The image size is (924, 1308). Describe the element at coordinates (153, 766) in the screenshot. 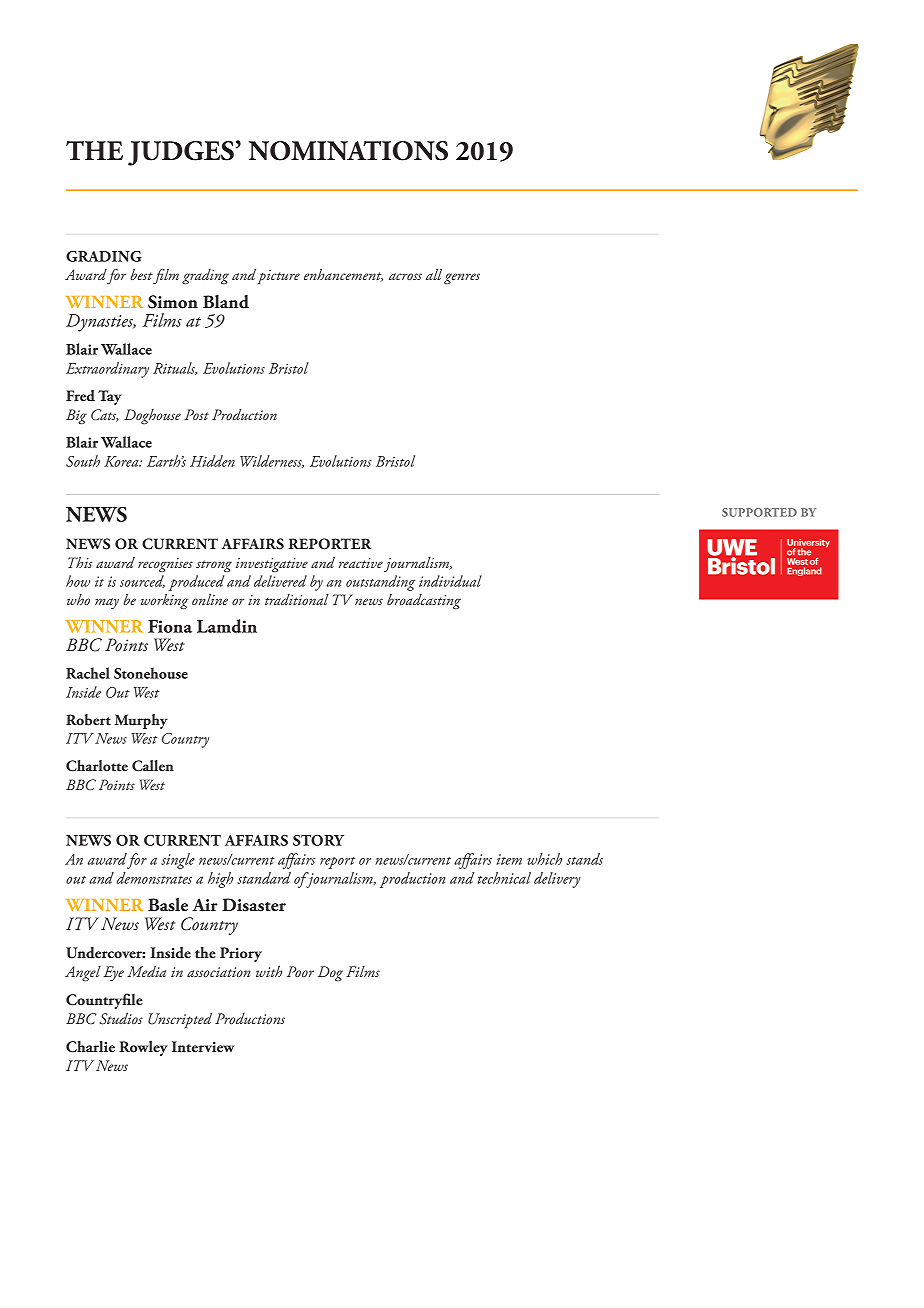

I see `Callen` at that location.
